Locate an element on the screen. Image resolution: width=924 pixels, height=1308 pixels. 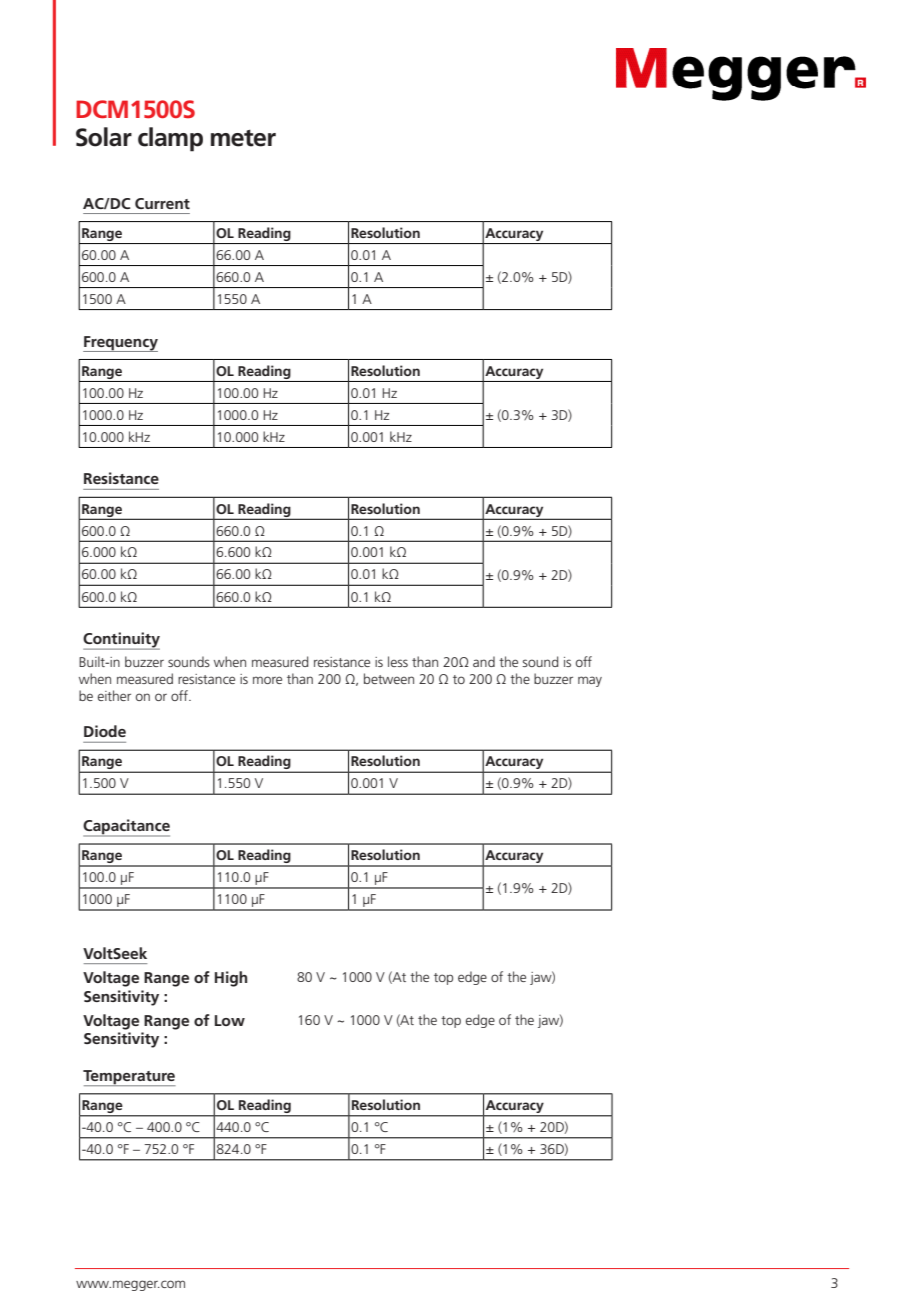
Current is located at coordinates (162, 203).
